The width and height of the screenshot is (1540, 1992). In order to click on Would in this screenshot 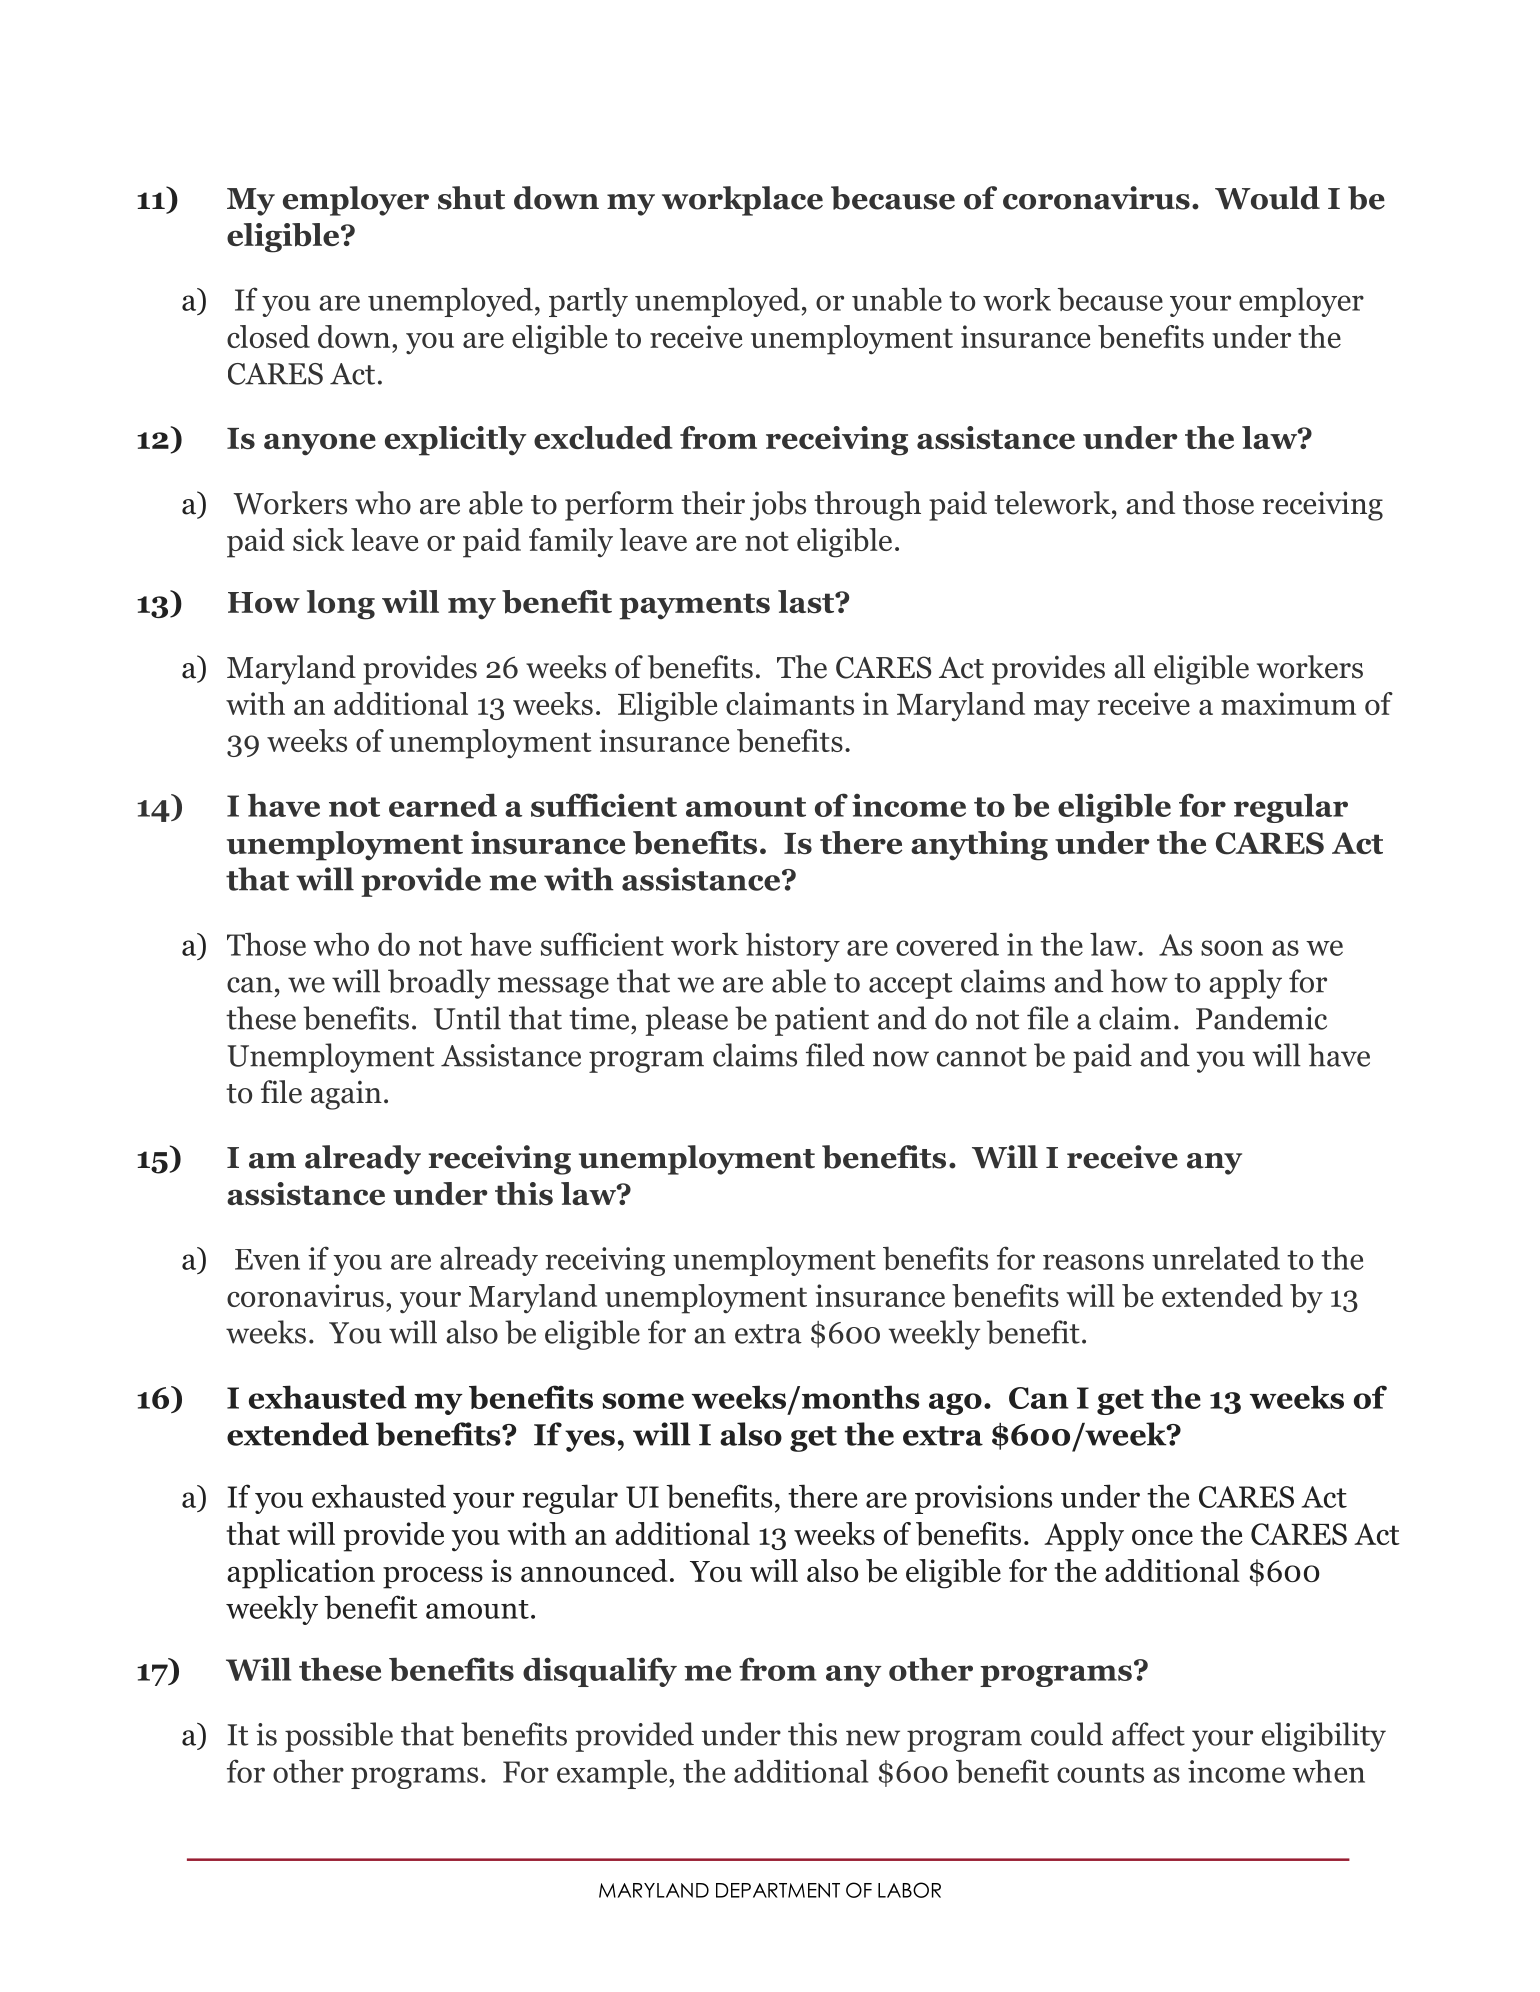, I will do `click(1267, 198)`.
